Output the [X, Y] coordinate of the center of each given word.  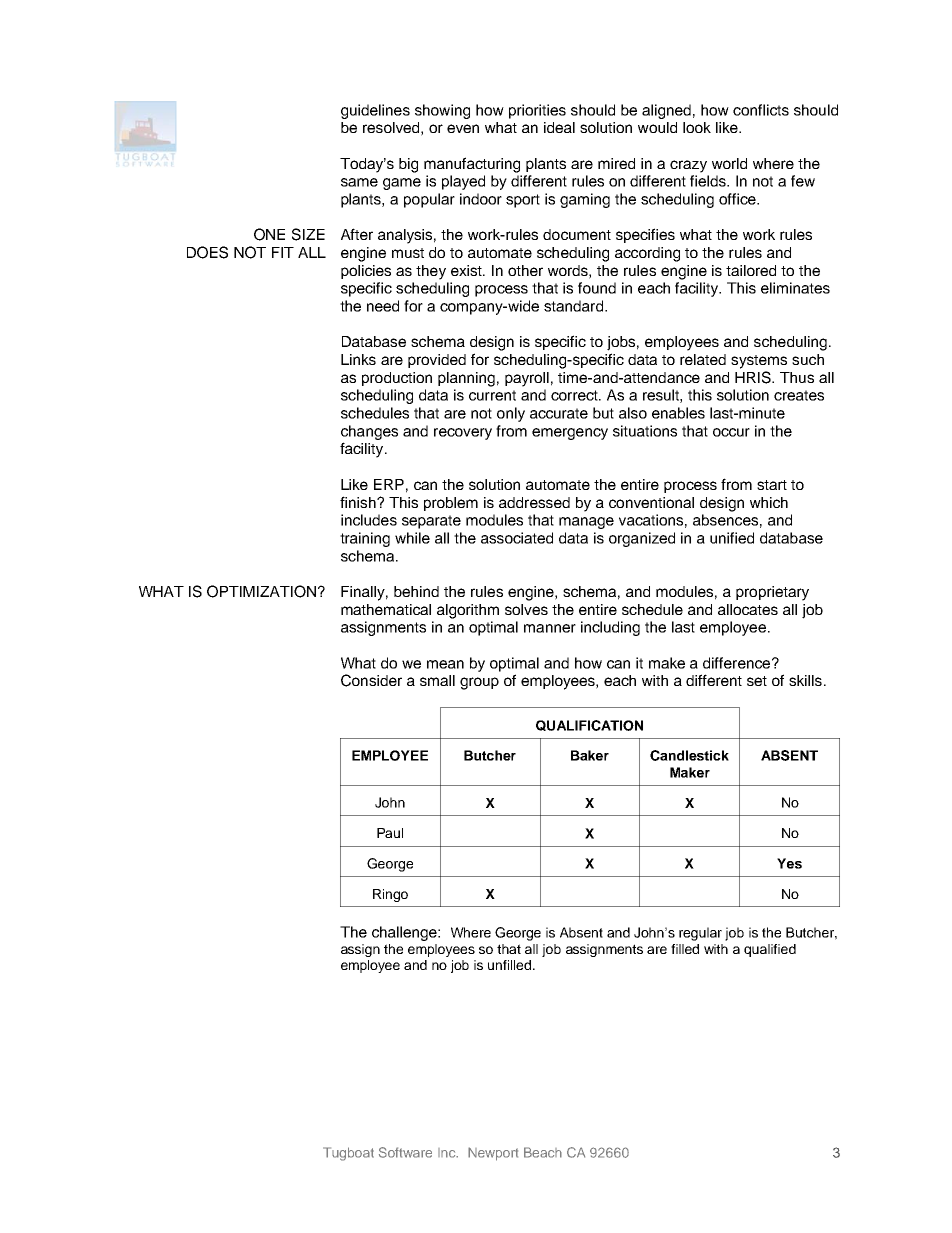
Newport [493, 1154]
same [359, 182]
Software [405, 1152]
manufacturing [472, 165]
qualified [770, 950]
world [729, 163]
